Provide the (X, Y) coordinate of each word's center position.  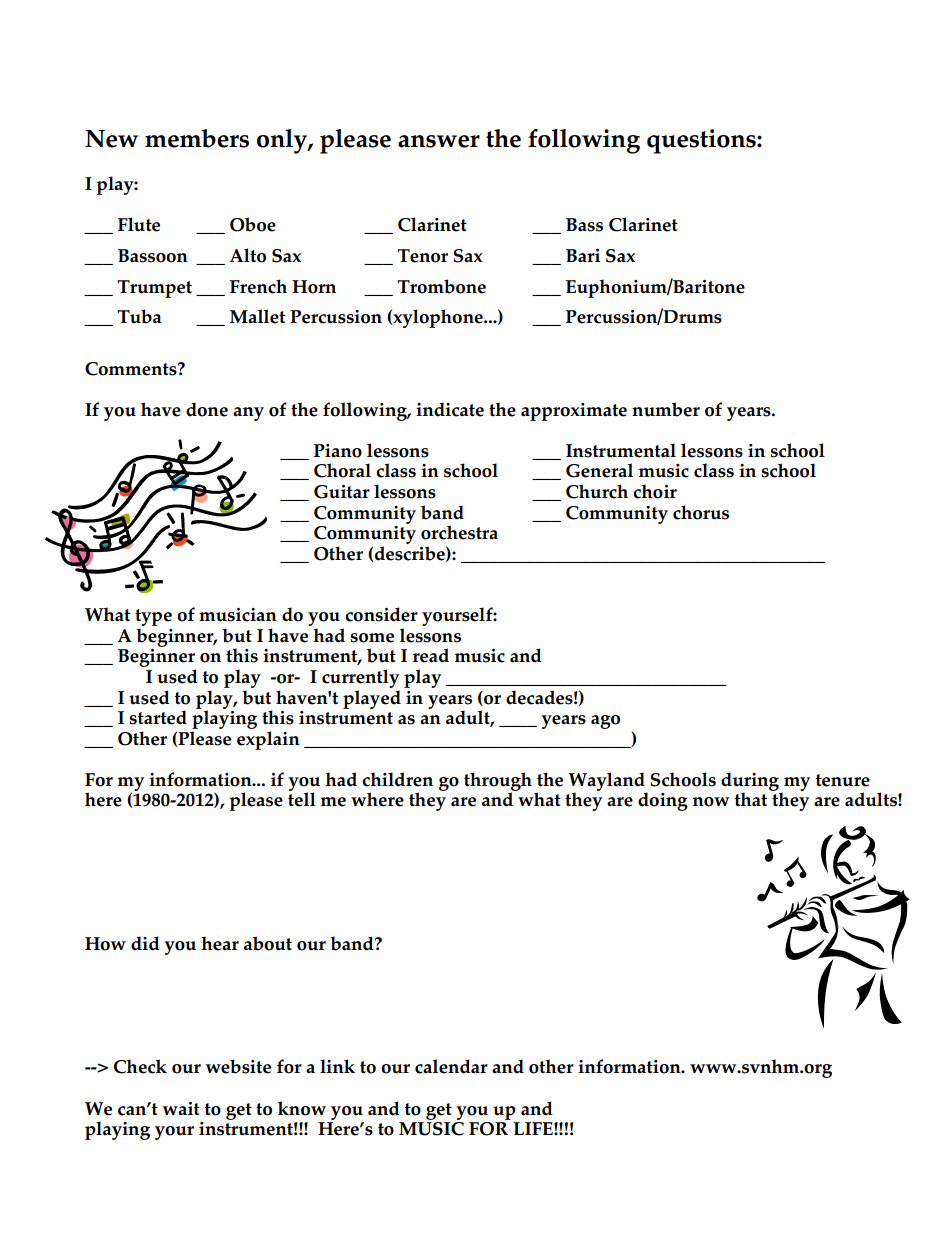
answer (439, 141)
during (750, 782)
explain (268, 740)
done (207, 409)
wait (181, 1109)
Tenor (422, 256)
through (498, 782)
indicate (450, 409)
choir (655, 491)
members (197, 138)
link (337, 1066)
